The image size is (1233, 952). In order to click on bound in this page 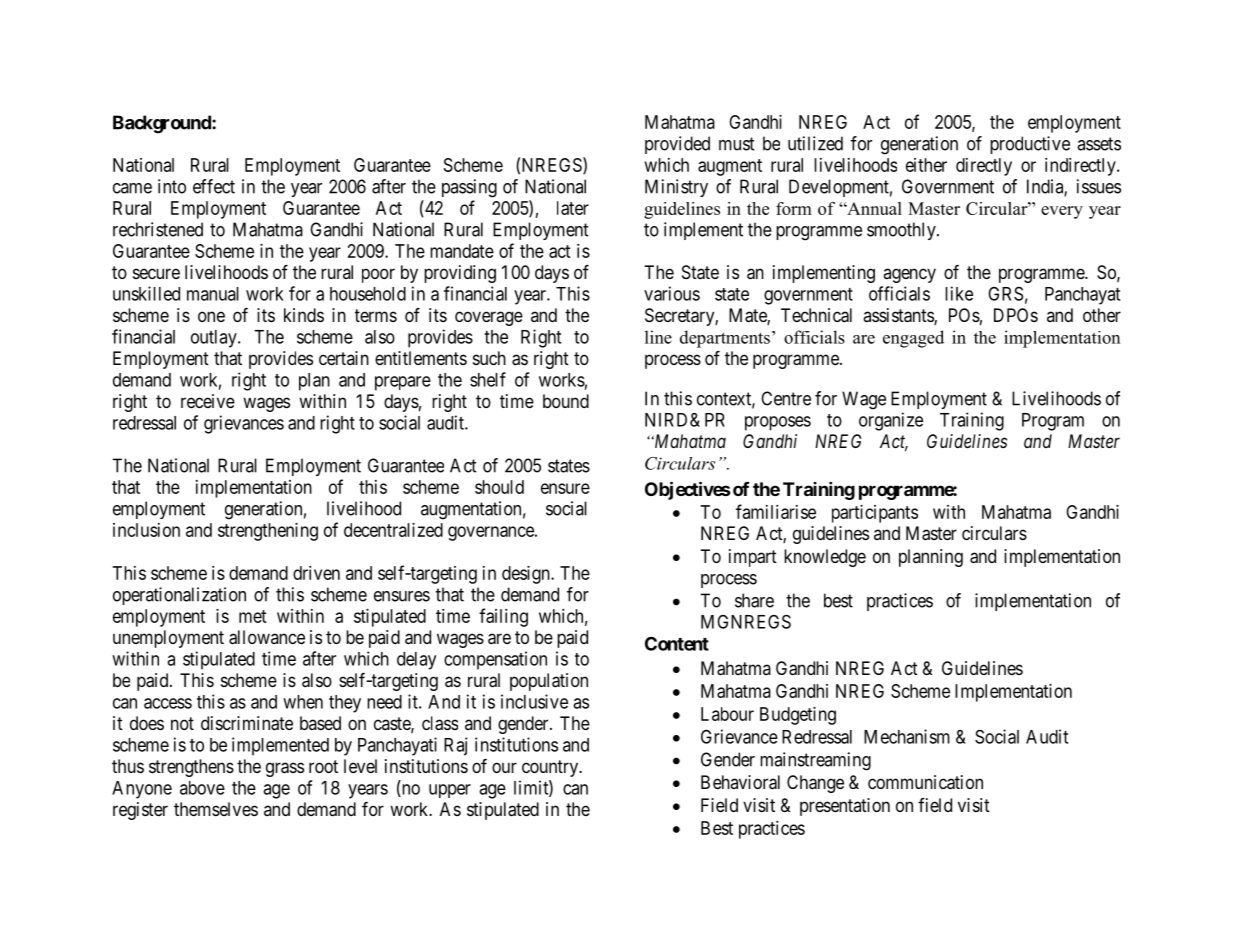, I will do `click(566, 401)`.
